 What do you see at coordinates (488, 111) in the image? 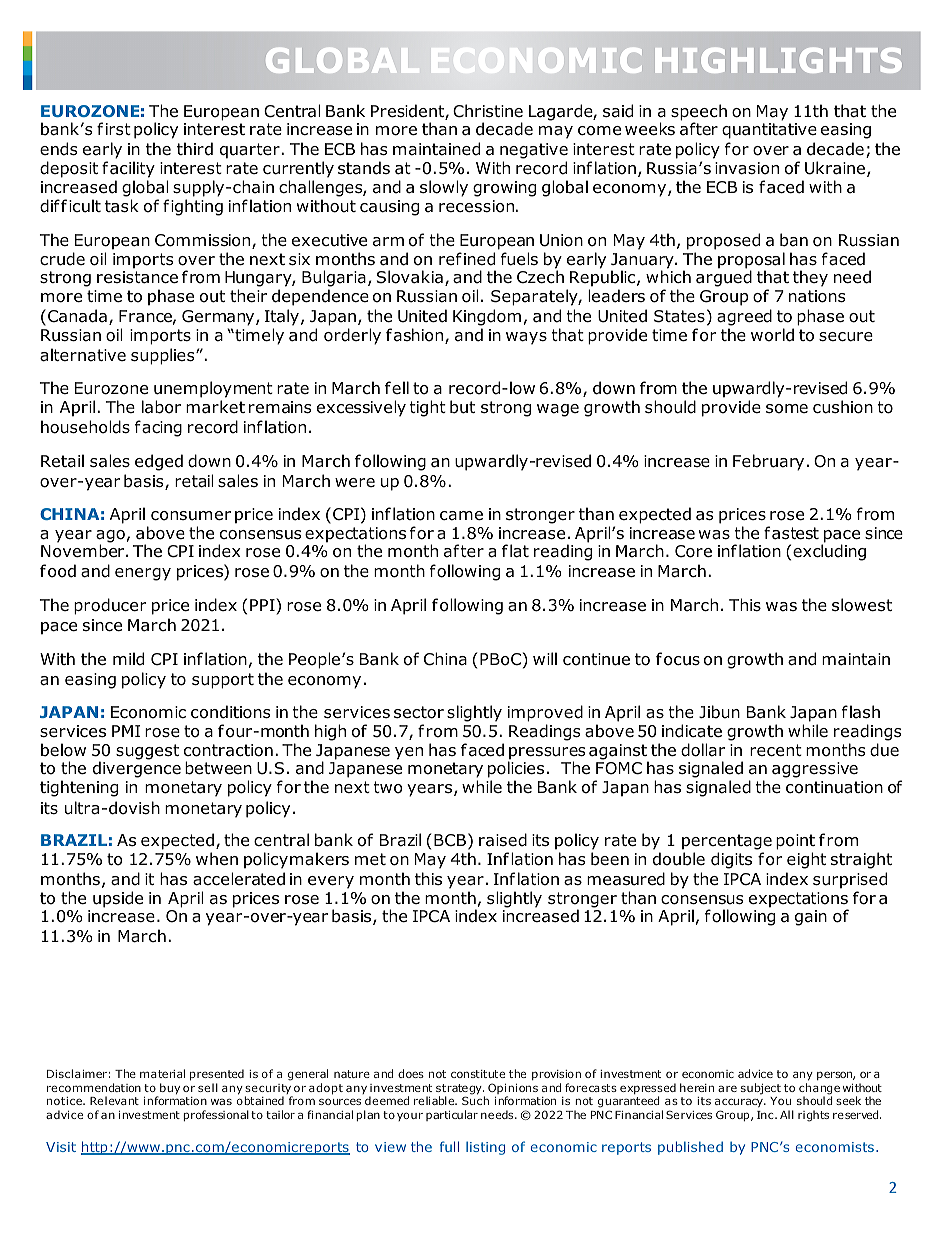
I see `Christine` at bounding box center [488, 111].
